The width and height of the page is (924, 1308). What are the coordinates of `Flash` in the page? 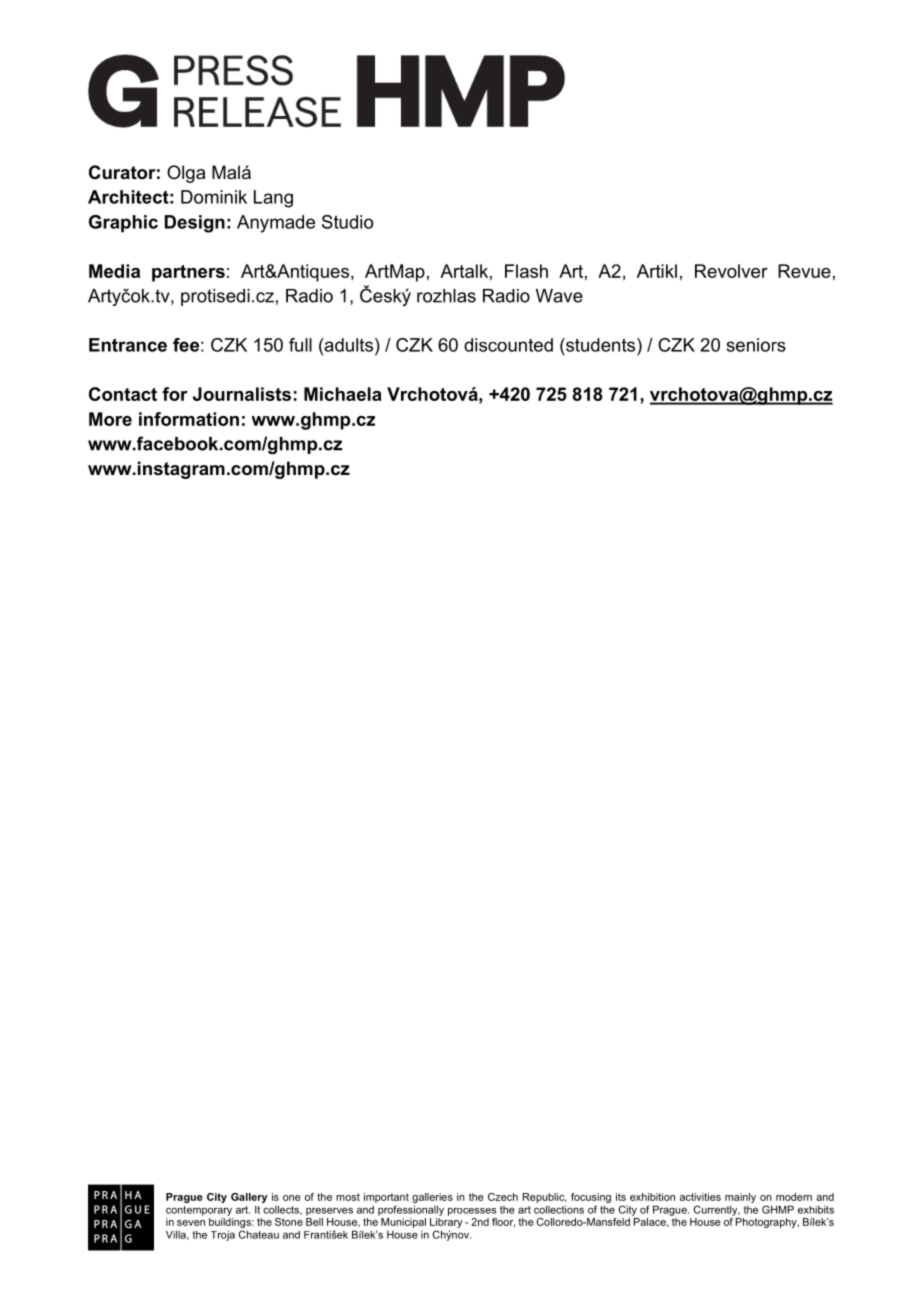 It's located at (526, 271).
